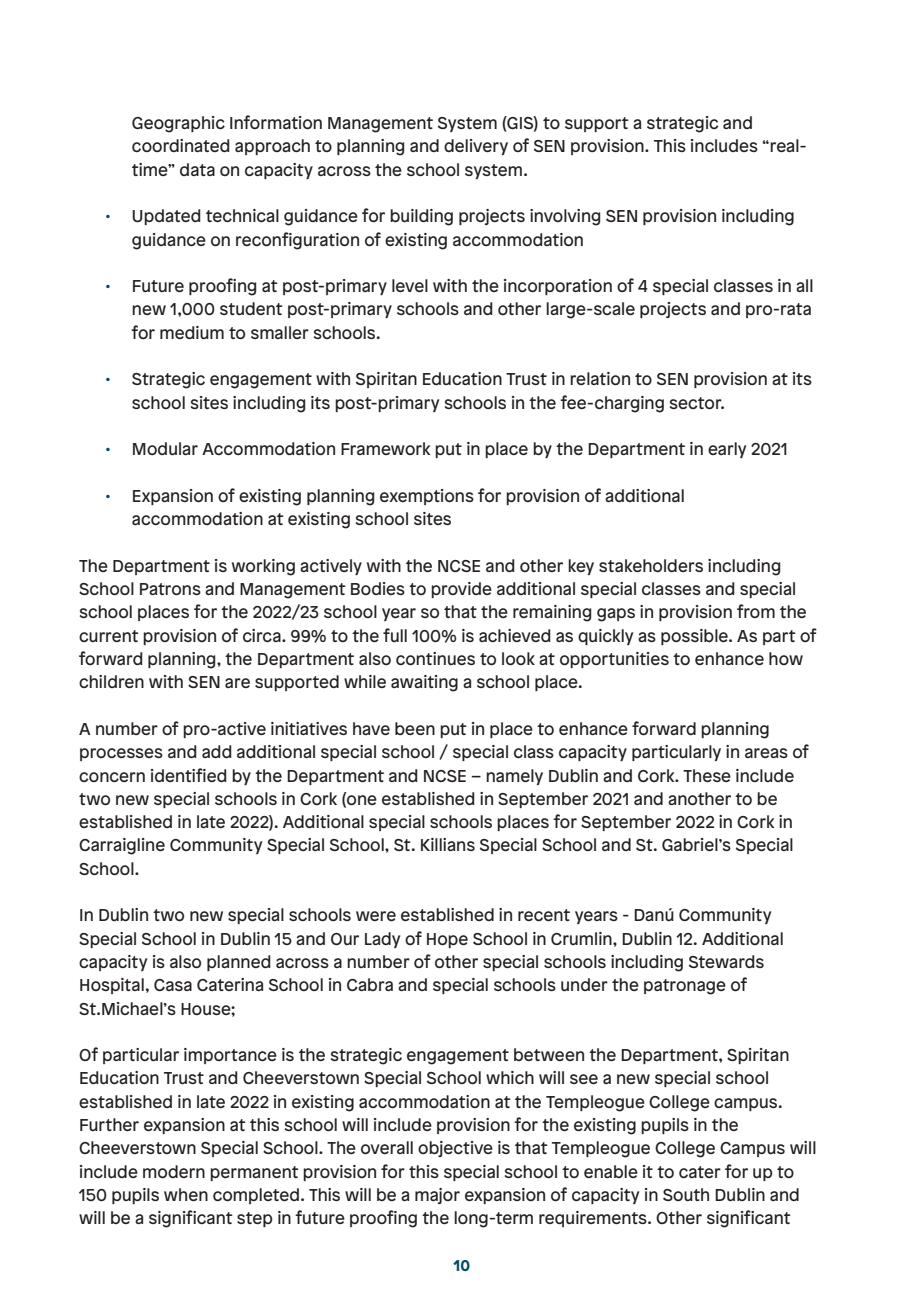  Describe the element at coordinates (437, 1196) in the screenshot. I see `major` at that location.
